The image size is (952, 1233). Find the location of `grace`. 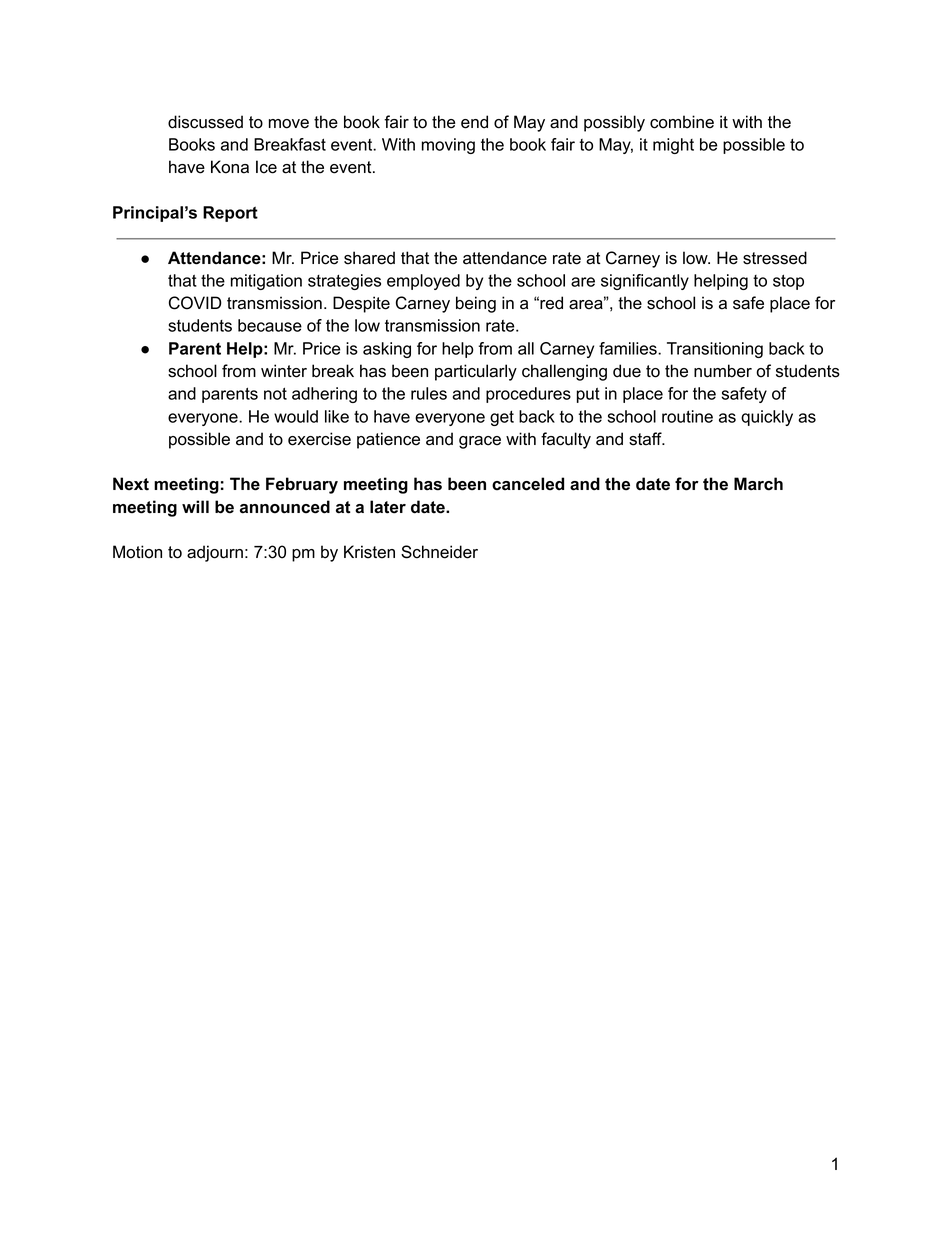

grace is located at coordinates (480, 442).
